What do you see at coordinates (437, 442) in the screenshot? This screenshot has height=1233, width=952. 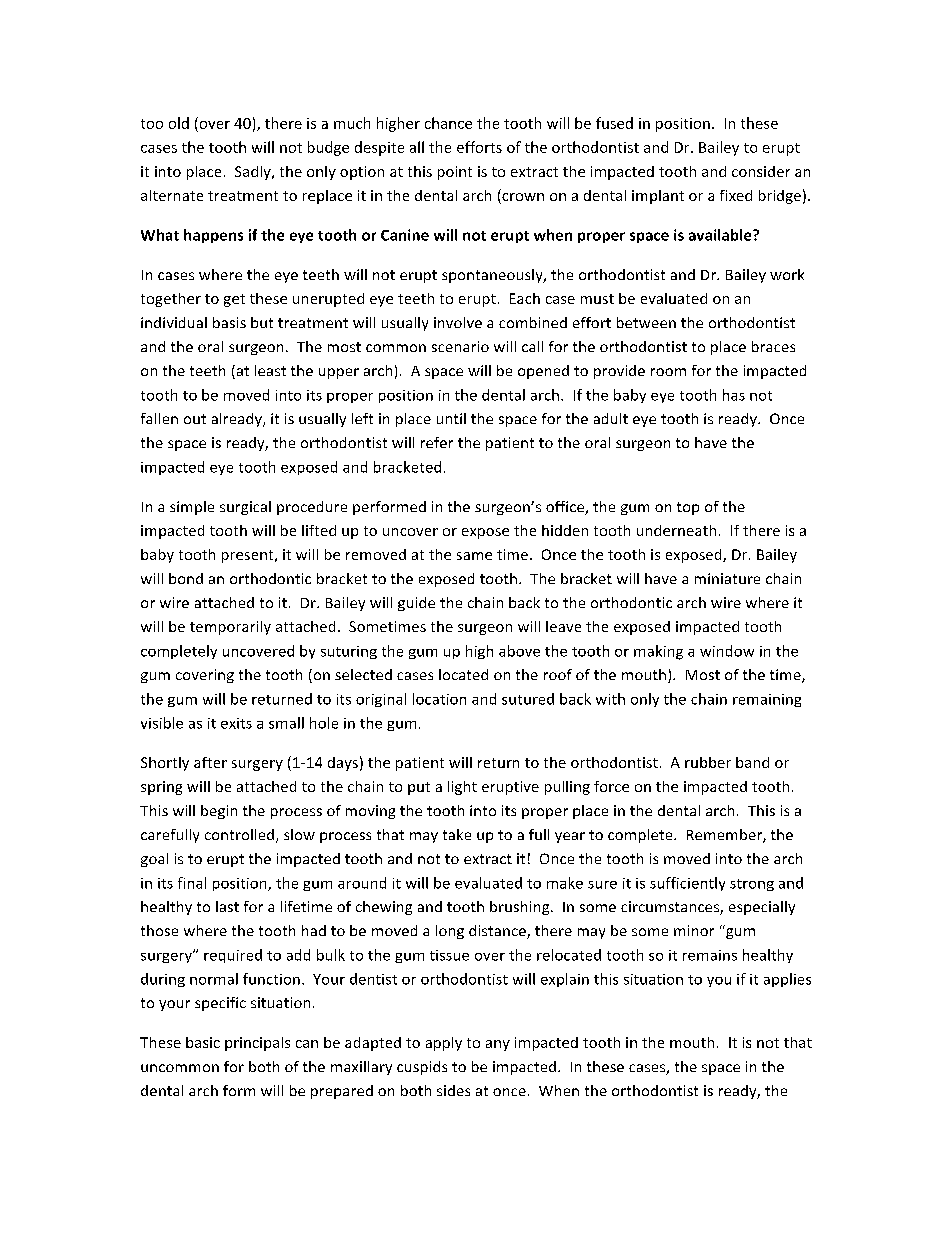 I see `refer` at bounding box center [437, 442].
